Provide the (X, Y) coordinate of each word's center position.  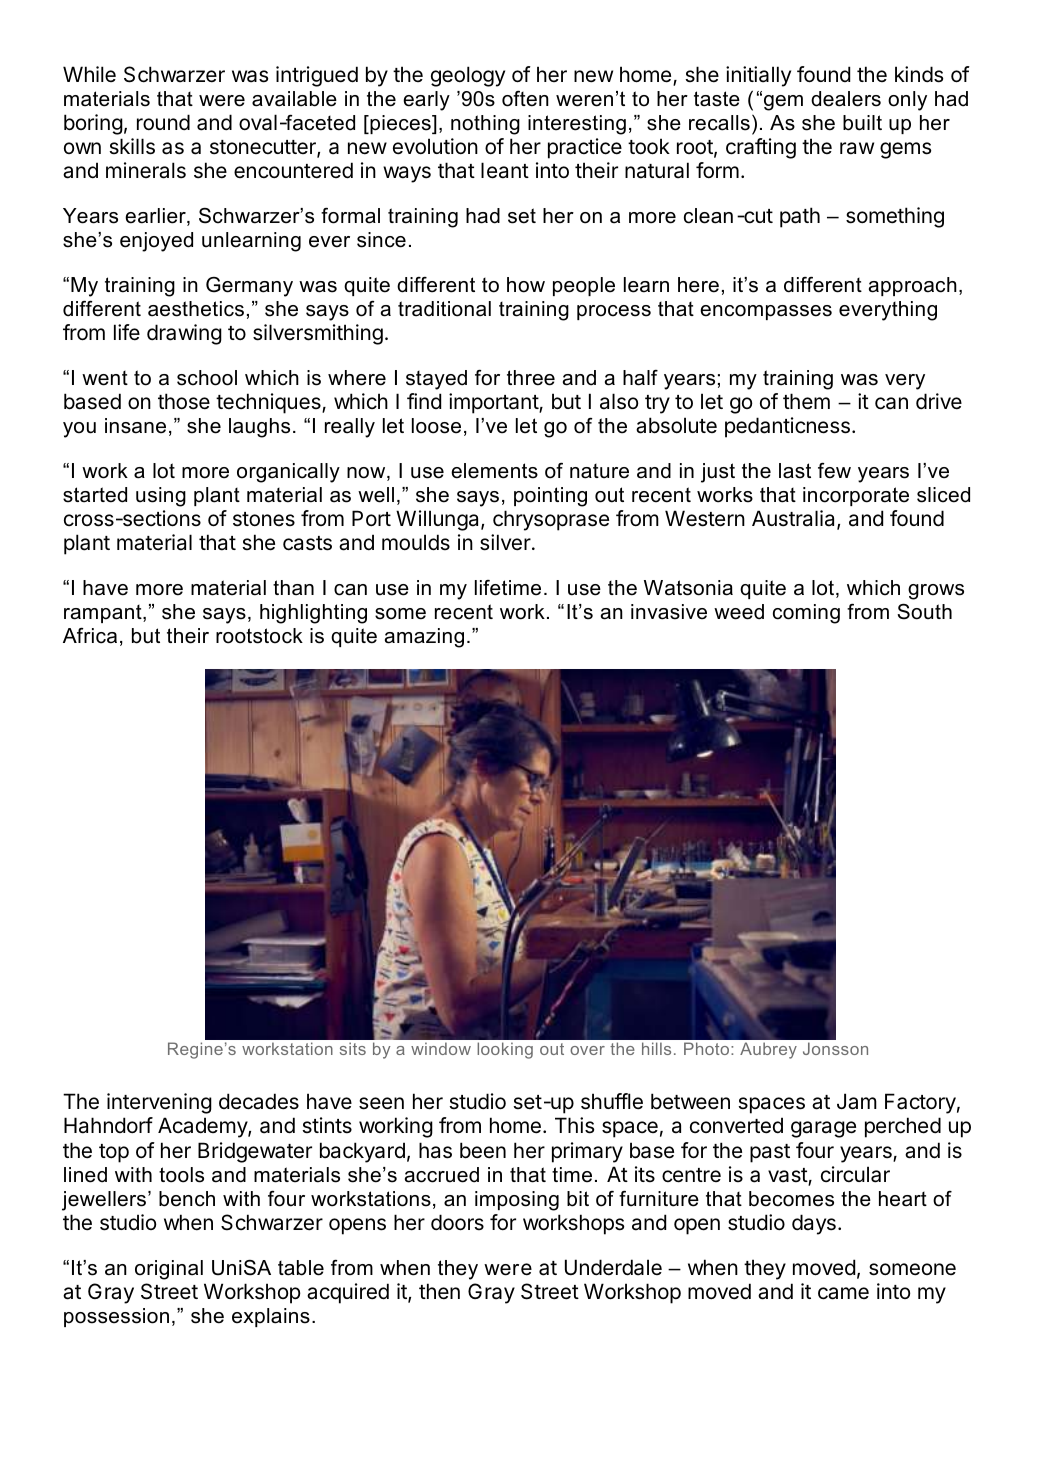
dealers (846, 99)
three (531, 378)
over (587, 1050)
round (163, 122)
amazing (424, 638)
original (169, 1270)
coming (806, 614)
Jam (857, 1101)
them (806, 401)
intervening (159, 1103)
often (525, 99)
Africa (90, 635)
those (184, 401)
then (439, 1291)
